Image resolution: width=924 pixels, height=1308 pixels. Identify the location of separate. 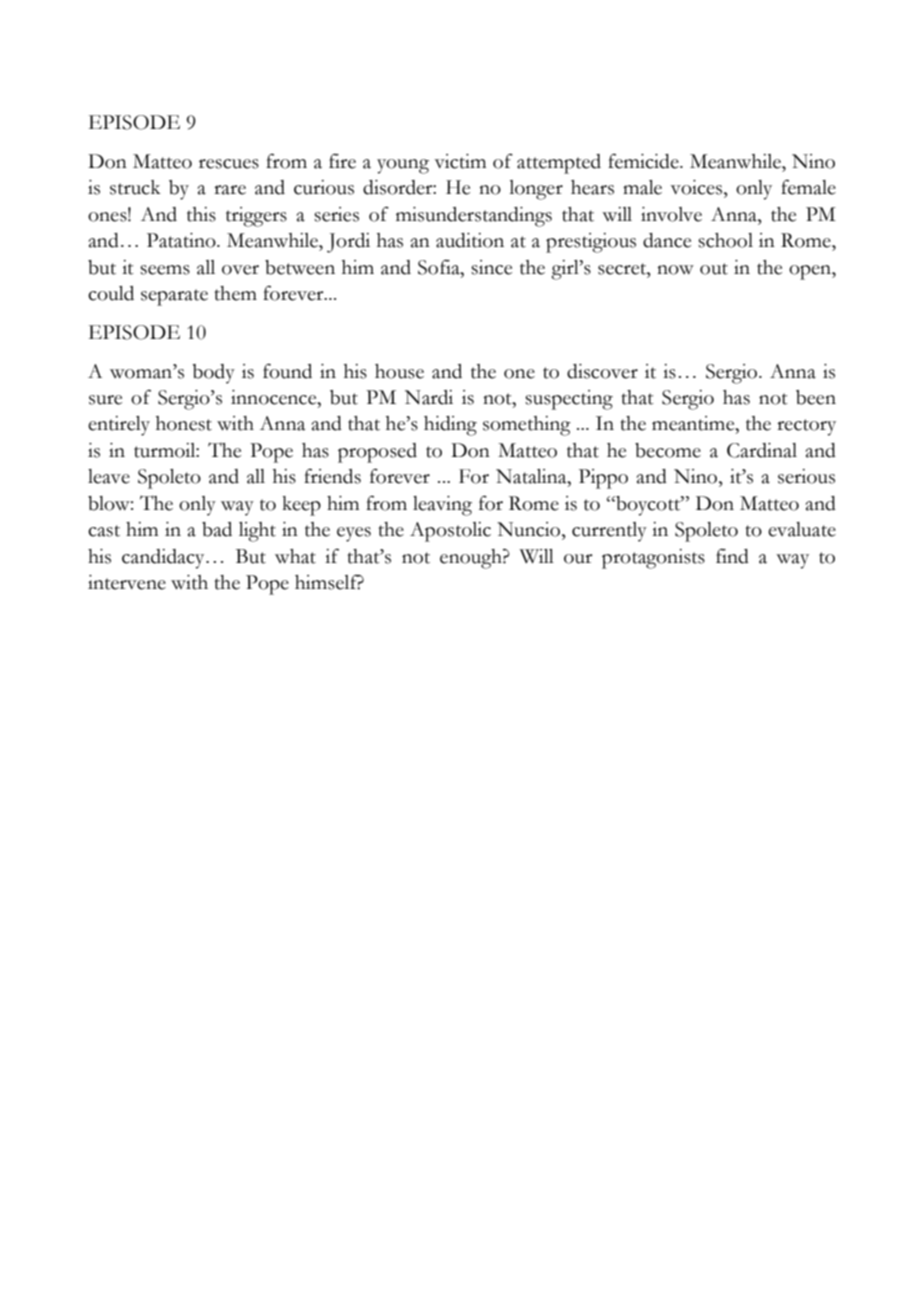
(174, 297).
